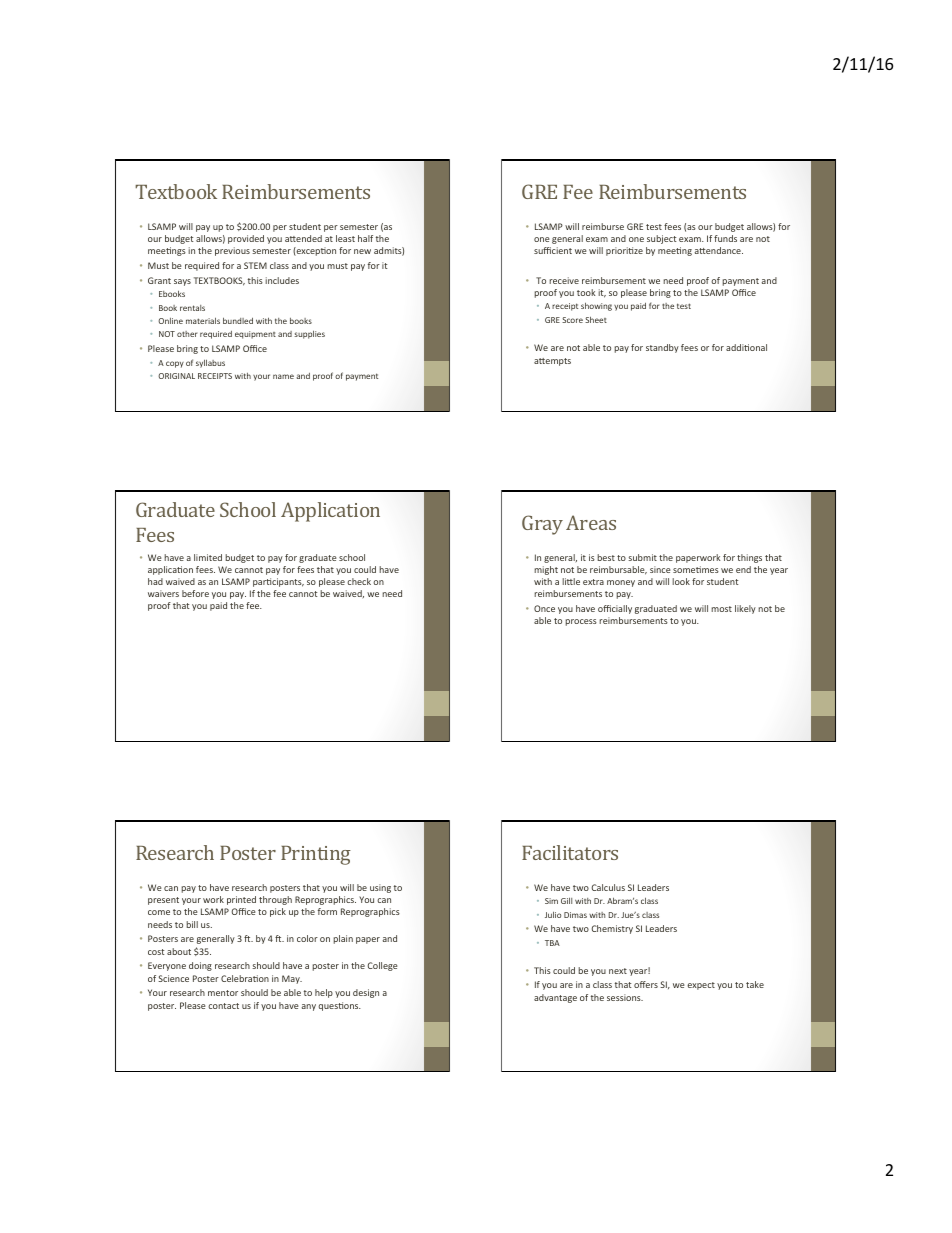  What do you see at coordinates (176, 376) in the screenshot?
I see `ORIGINAL` at bounding box center [176, 376].
